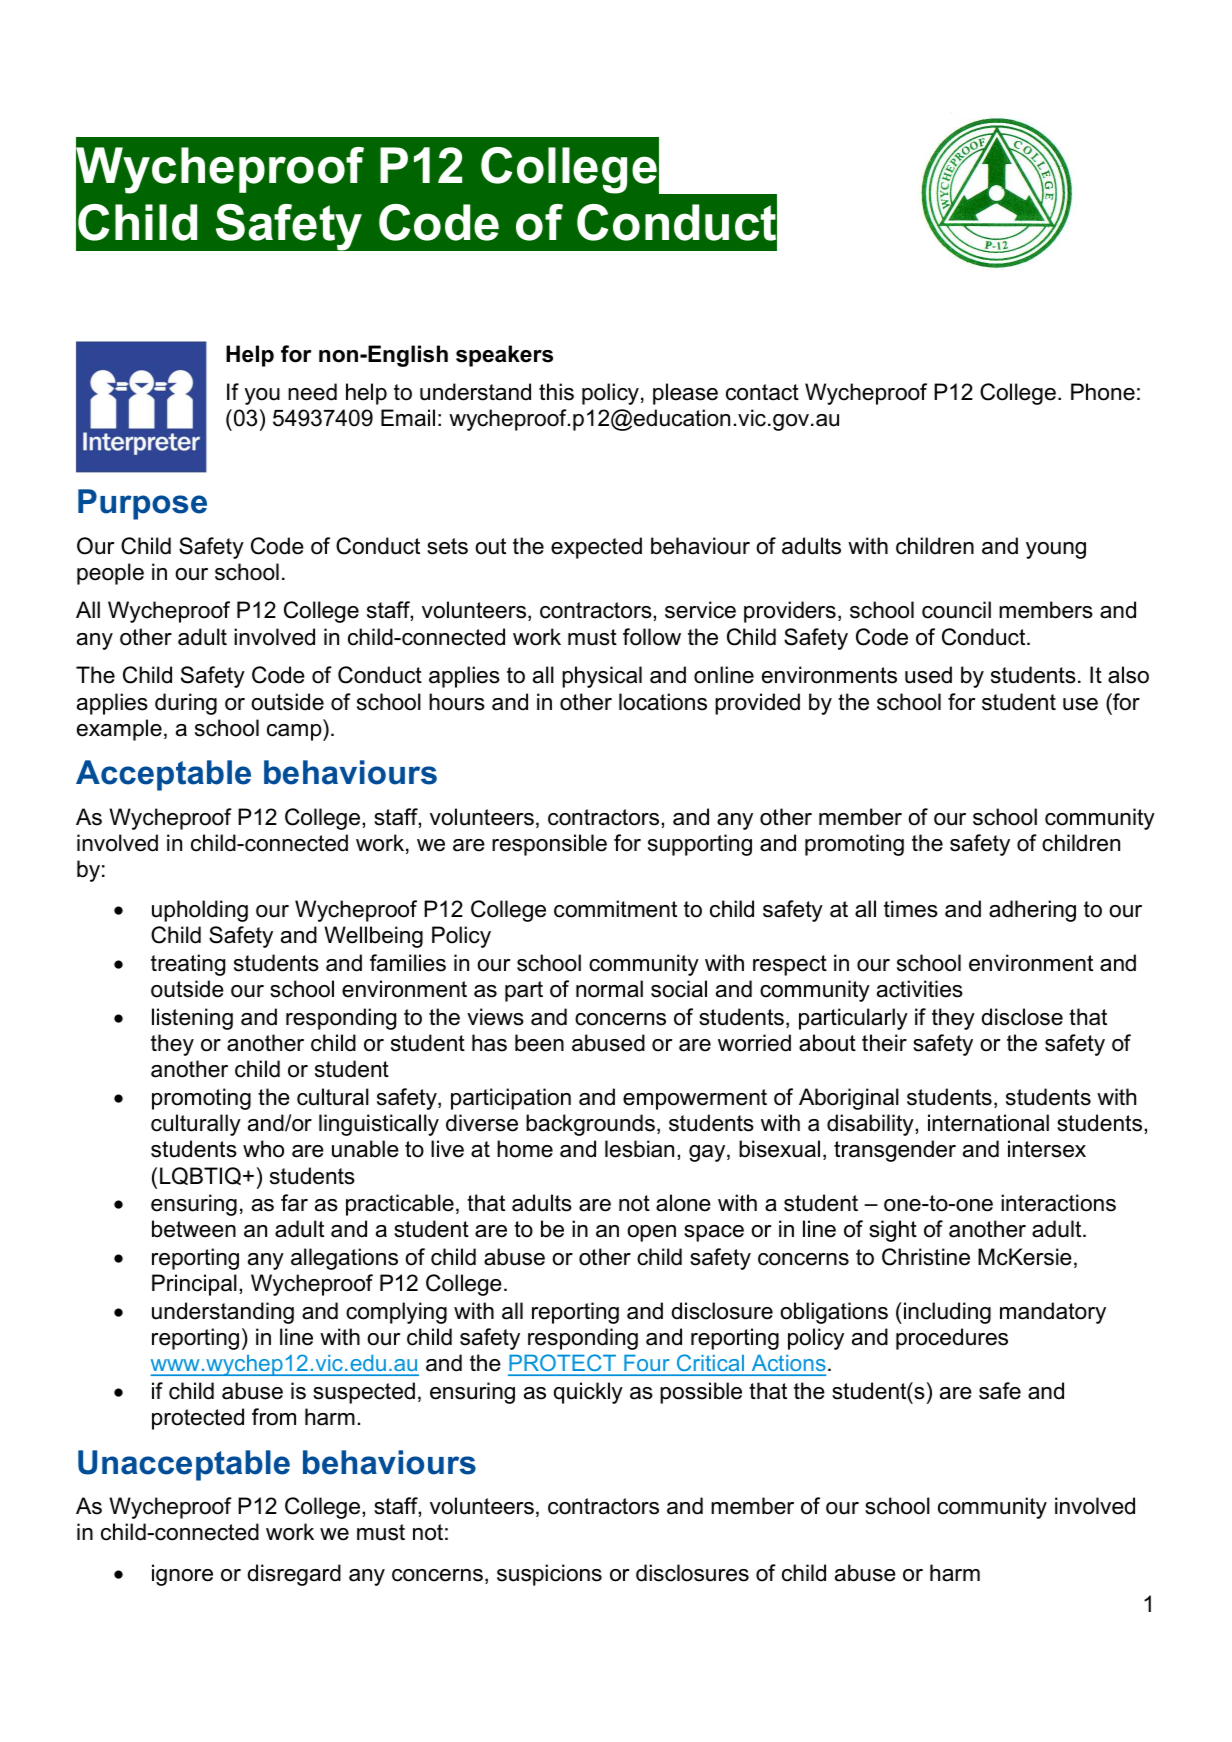 The image size is (1232, 1742). Describe the element at coordinates (186, 704) in the document. I see `during` at that location.
